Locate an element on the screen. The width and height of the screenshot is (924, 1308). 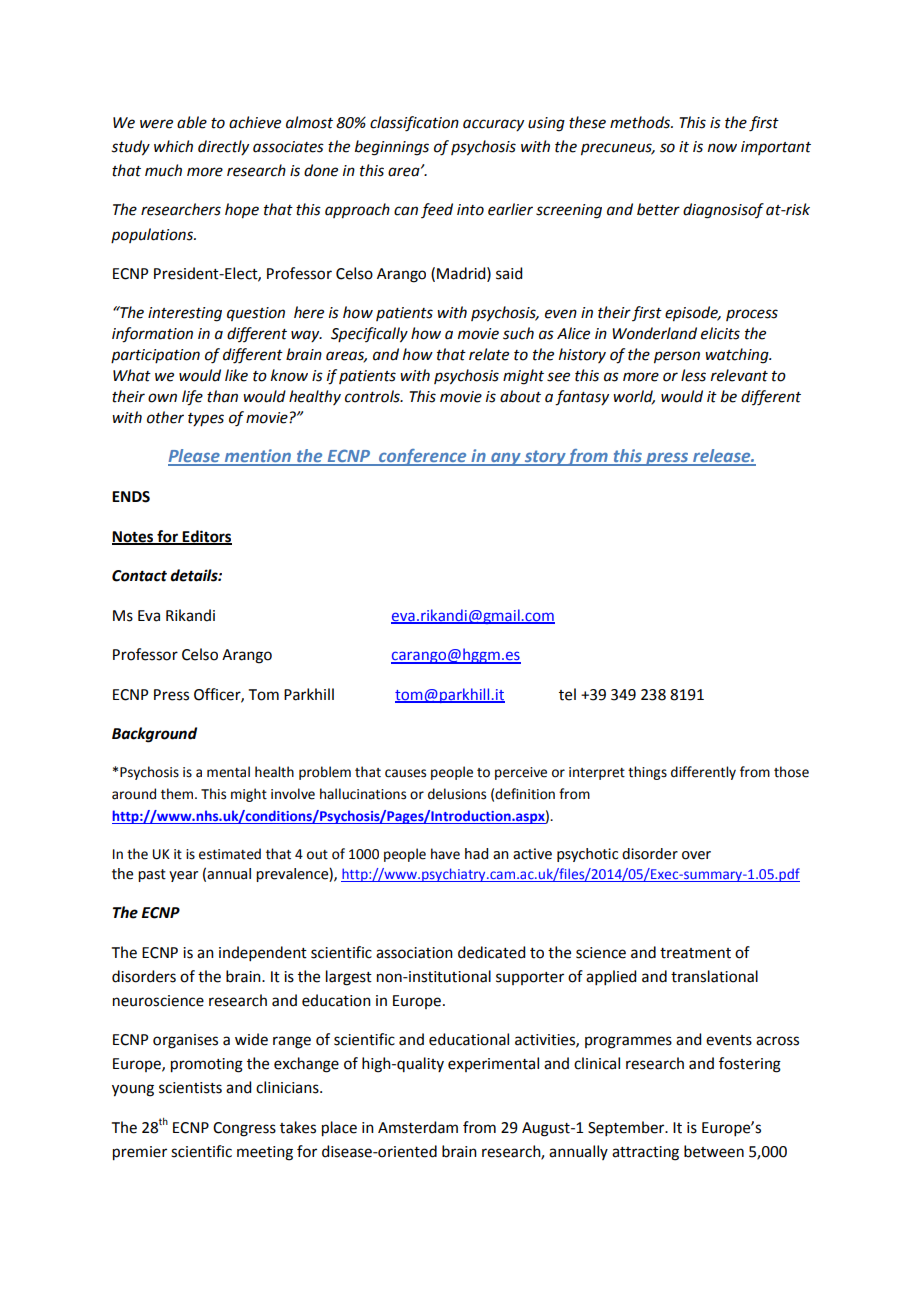
directly is located at coordinates (223, 148).
